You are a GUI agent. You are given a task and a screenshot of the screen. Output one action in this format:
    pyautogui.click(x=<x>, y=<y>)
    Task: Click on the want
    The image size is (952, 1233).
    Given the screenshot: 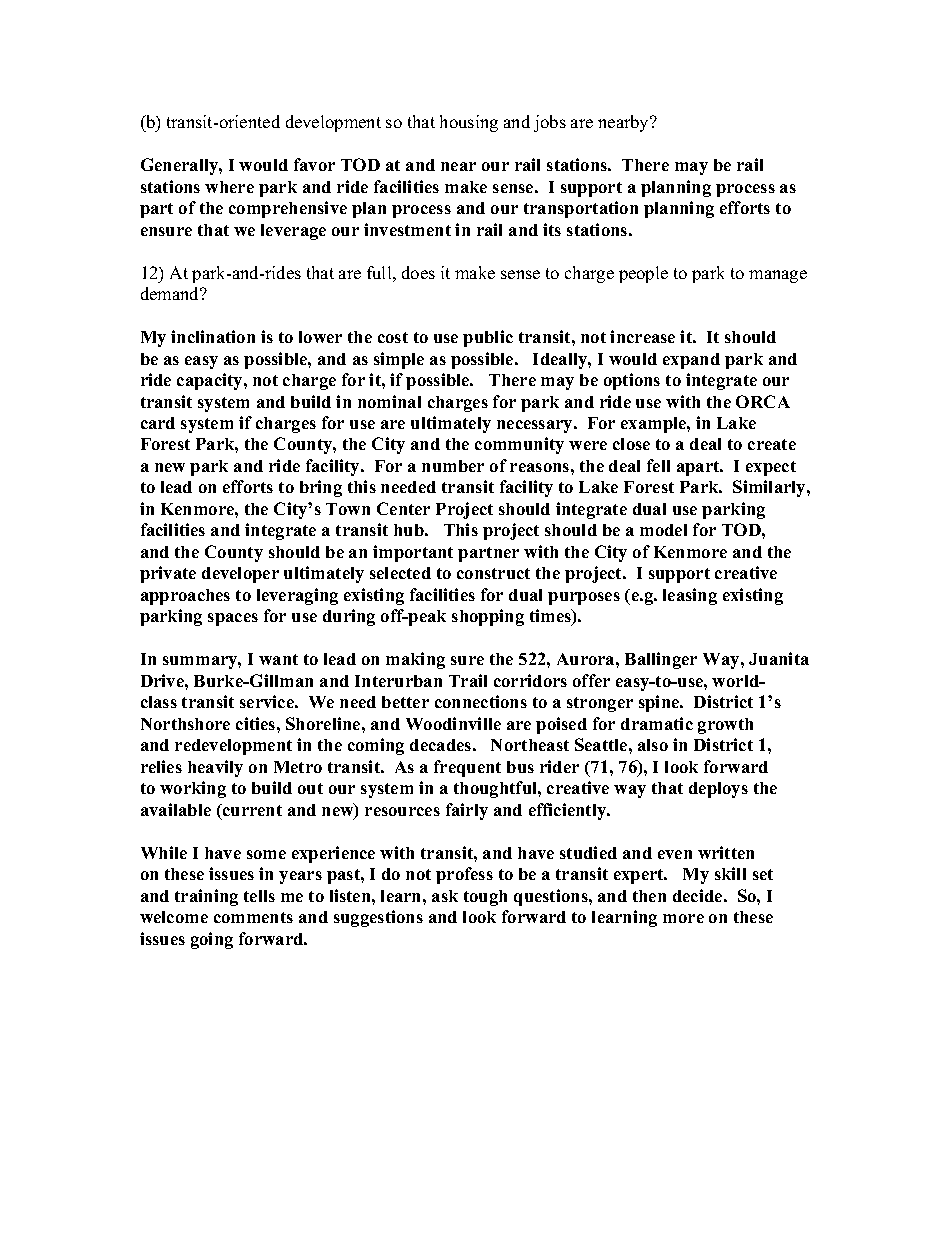 What is the action you would take?
    pyautogui.click(x=278, y=659)
